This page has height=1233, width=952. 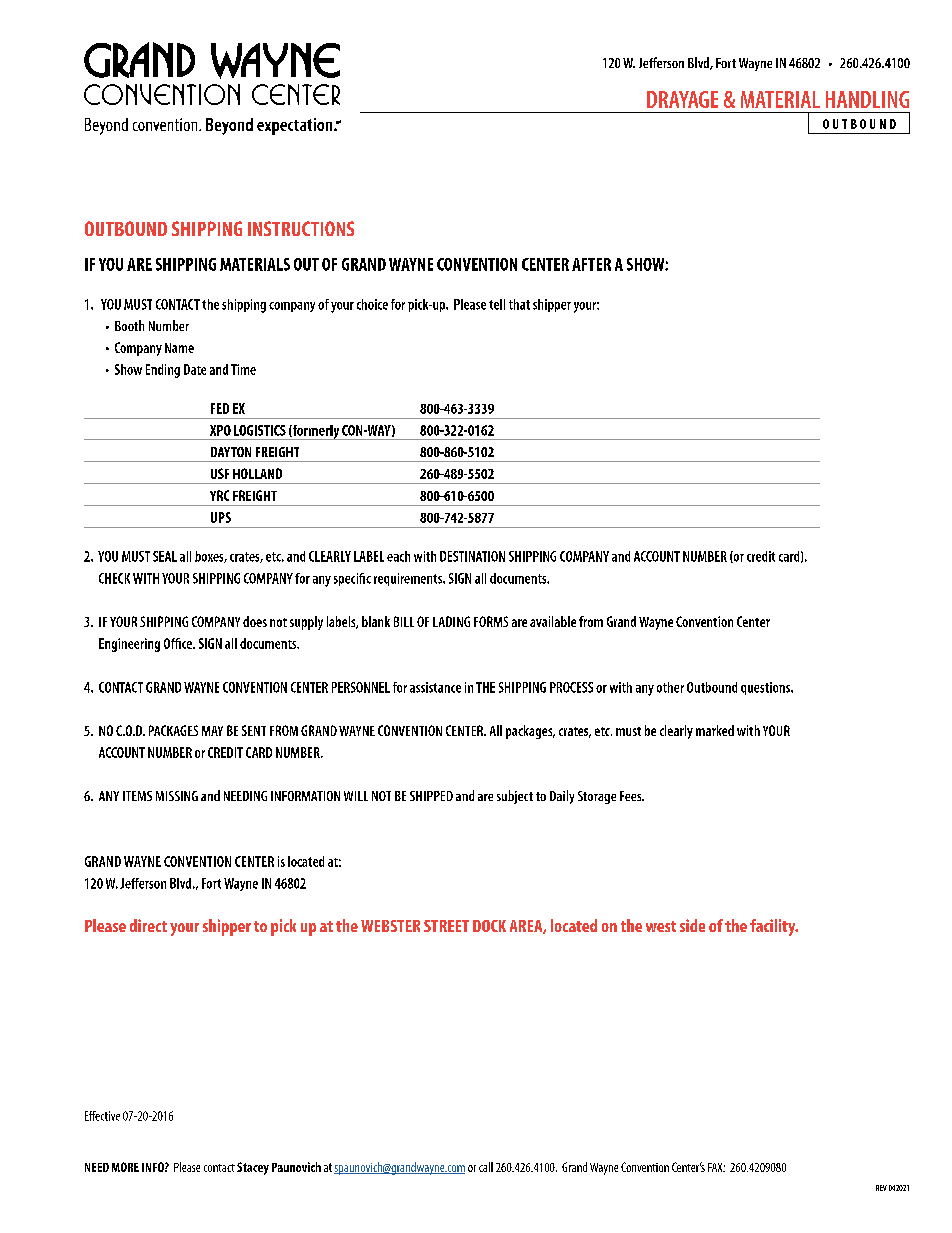 What do you see at coordinates (867, 99) in the page?
I see `HANDLING` at bounding box center [867, 99].
